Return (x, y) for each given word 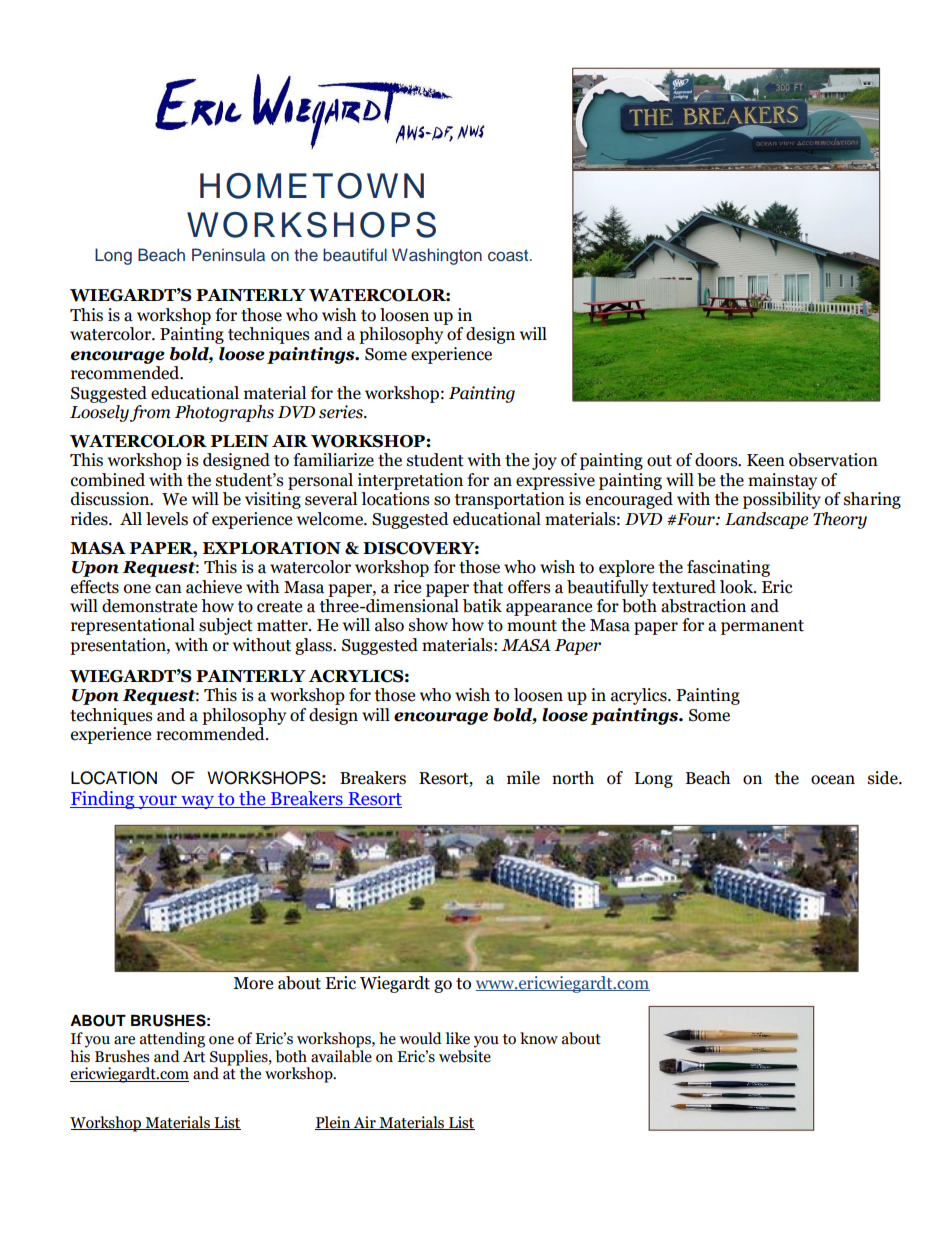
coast (509, 256)
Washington (437, 256)
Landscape (766, 520)
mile (523, 778)
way (198, 802)
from (150, 413)
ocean (833, 780)
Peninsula (228, 255)
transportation (510, 500)
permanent (762, 627)
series (342, 412)
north (573, 778)
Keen (766, 460)
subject (226, 626)
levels (167, 519)
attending (172, 1040)
